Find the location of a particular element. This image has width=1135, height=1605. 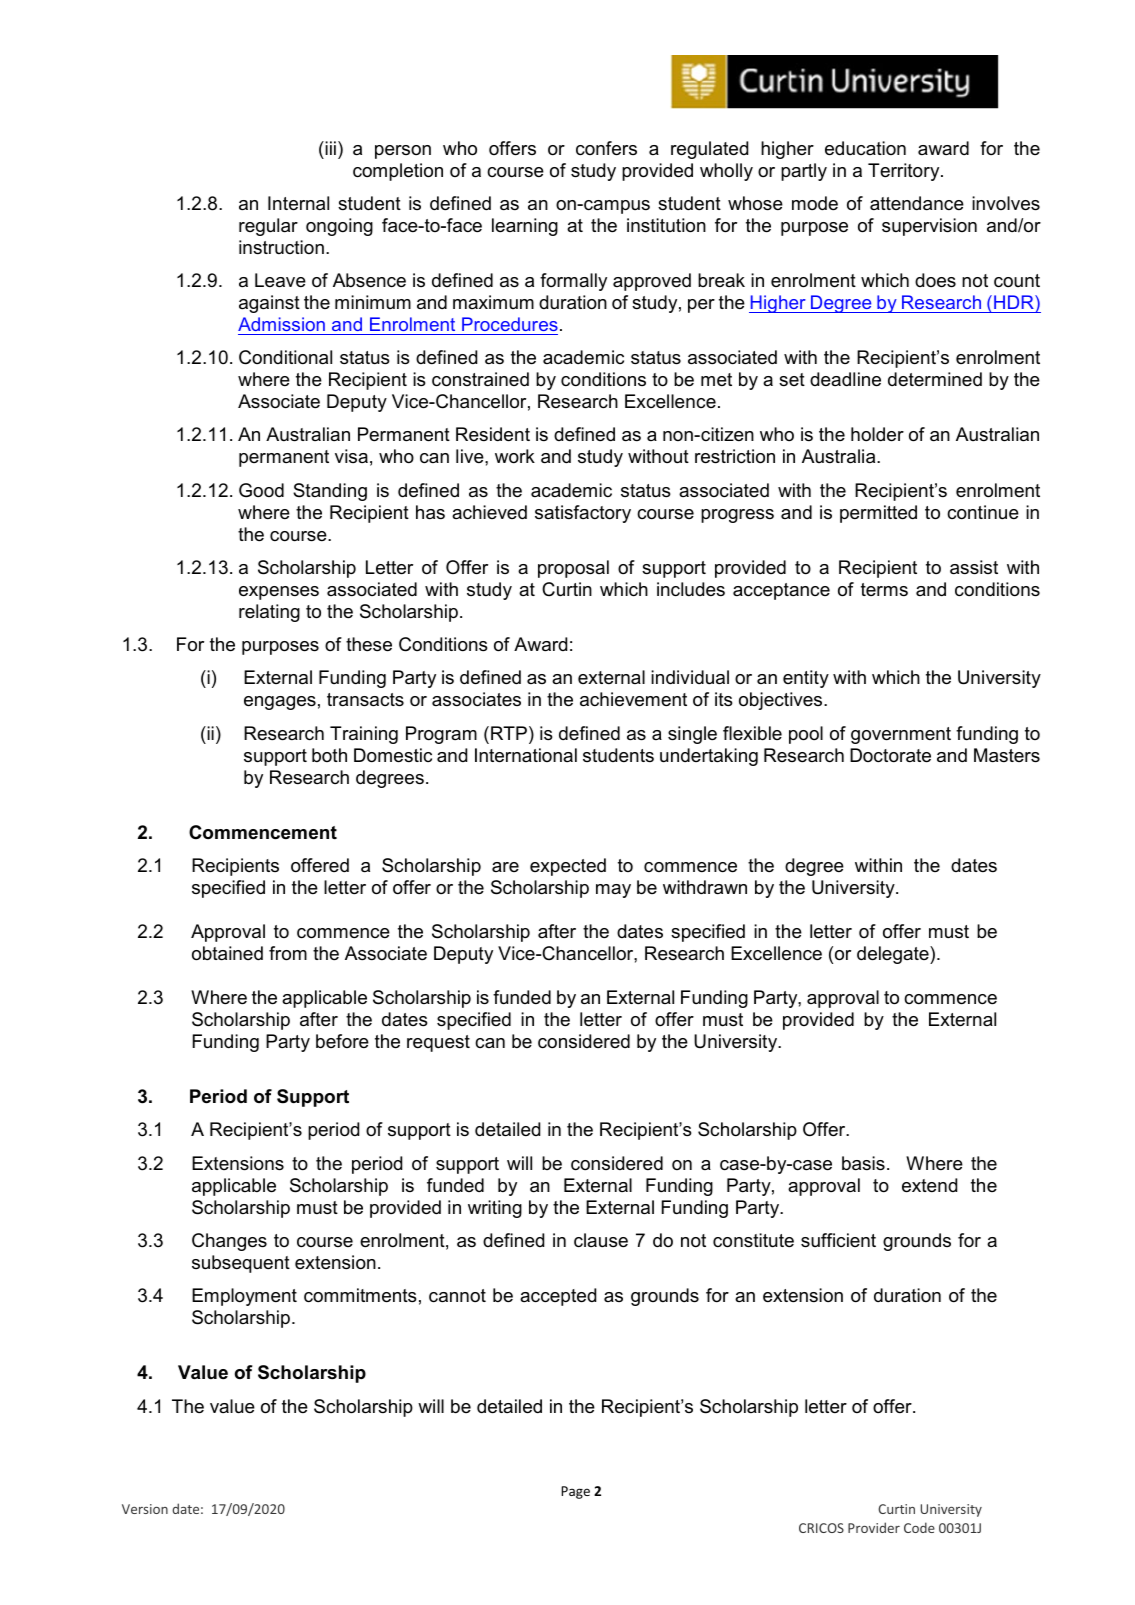

permitted is located at coordinates (878, 514).
